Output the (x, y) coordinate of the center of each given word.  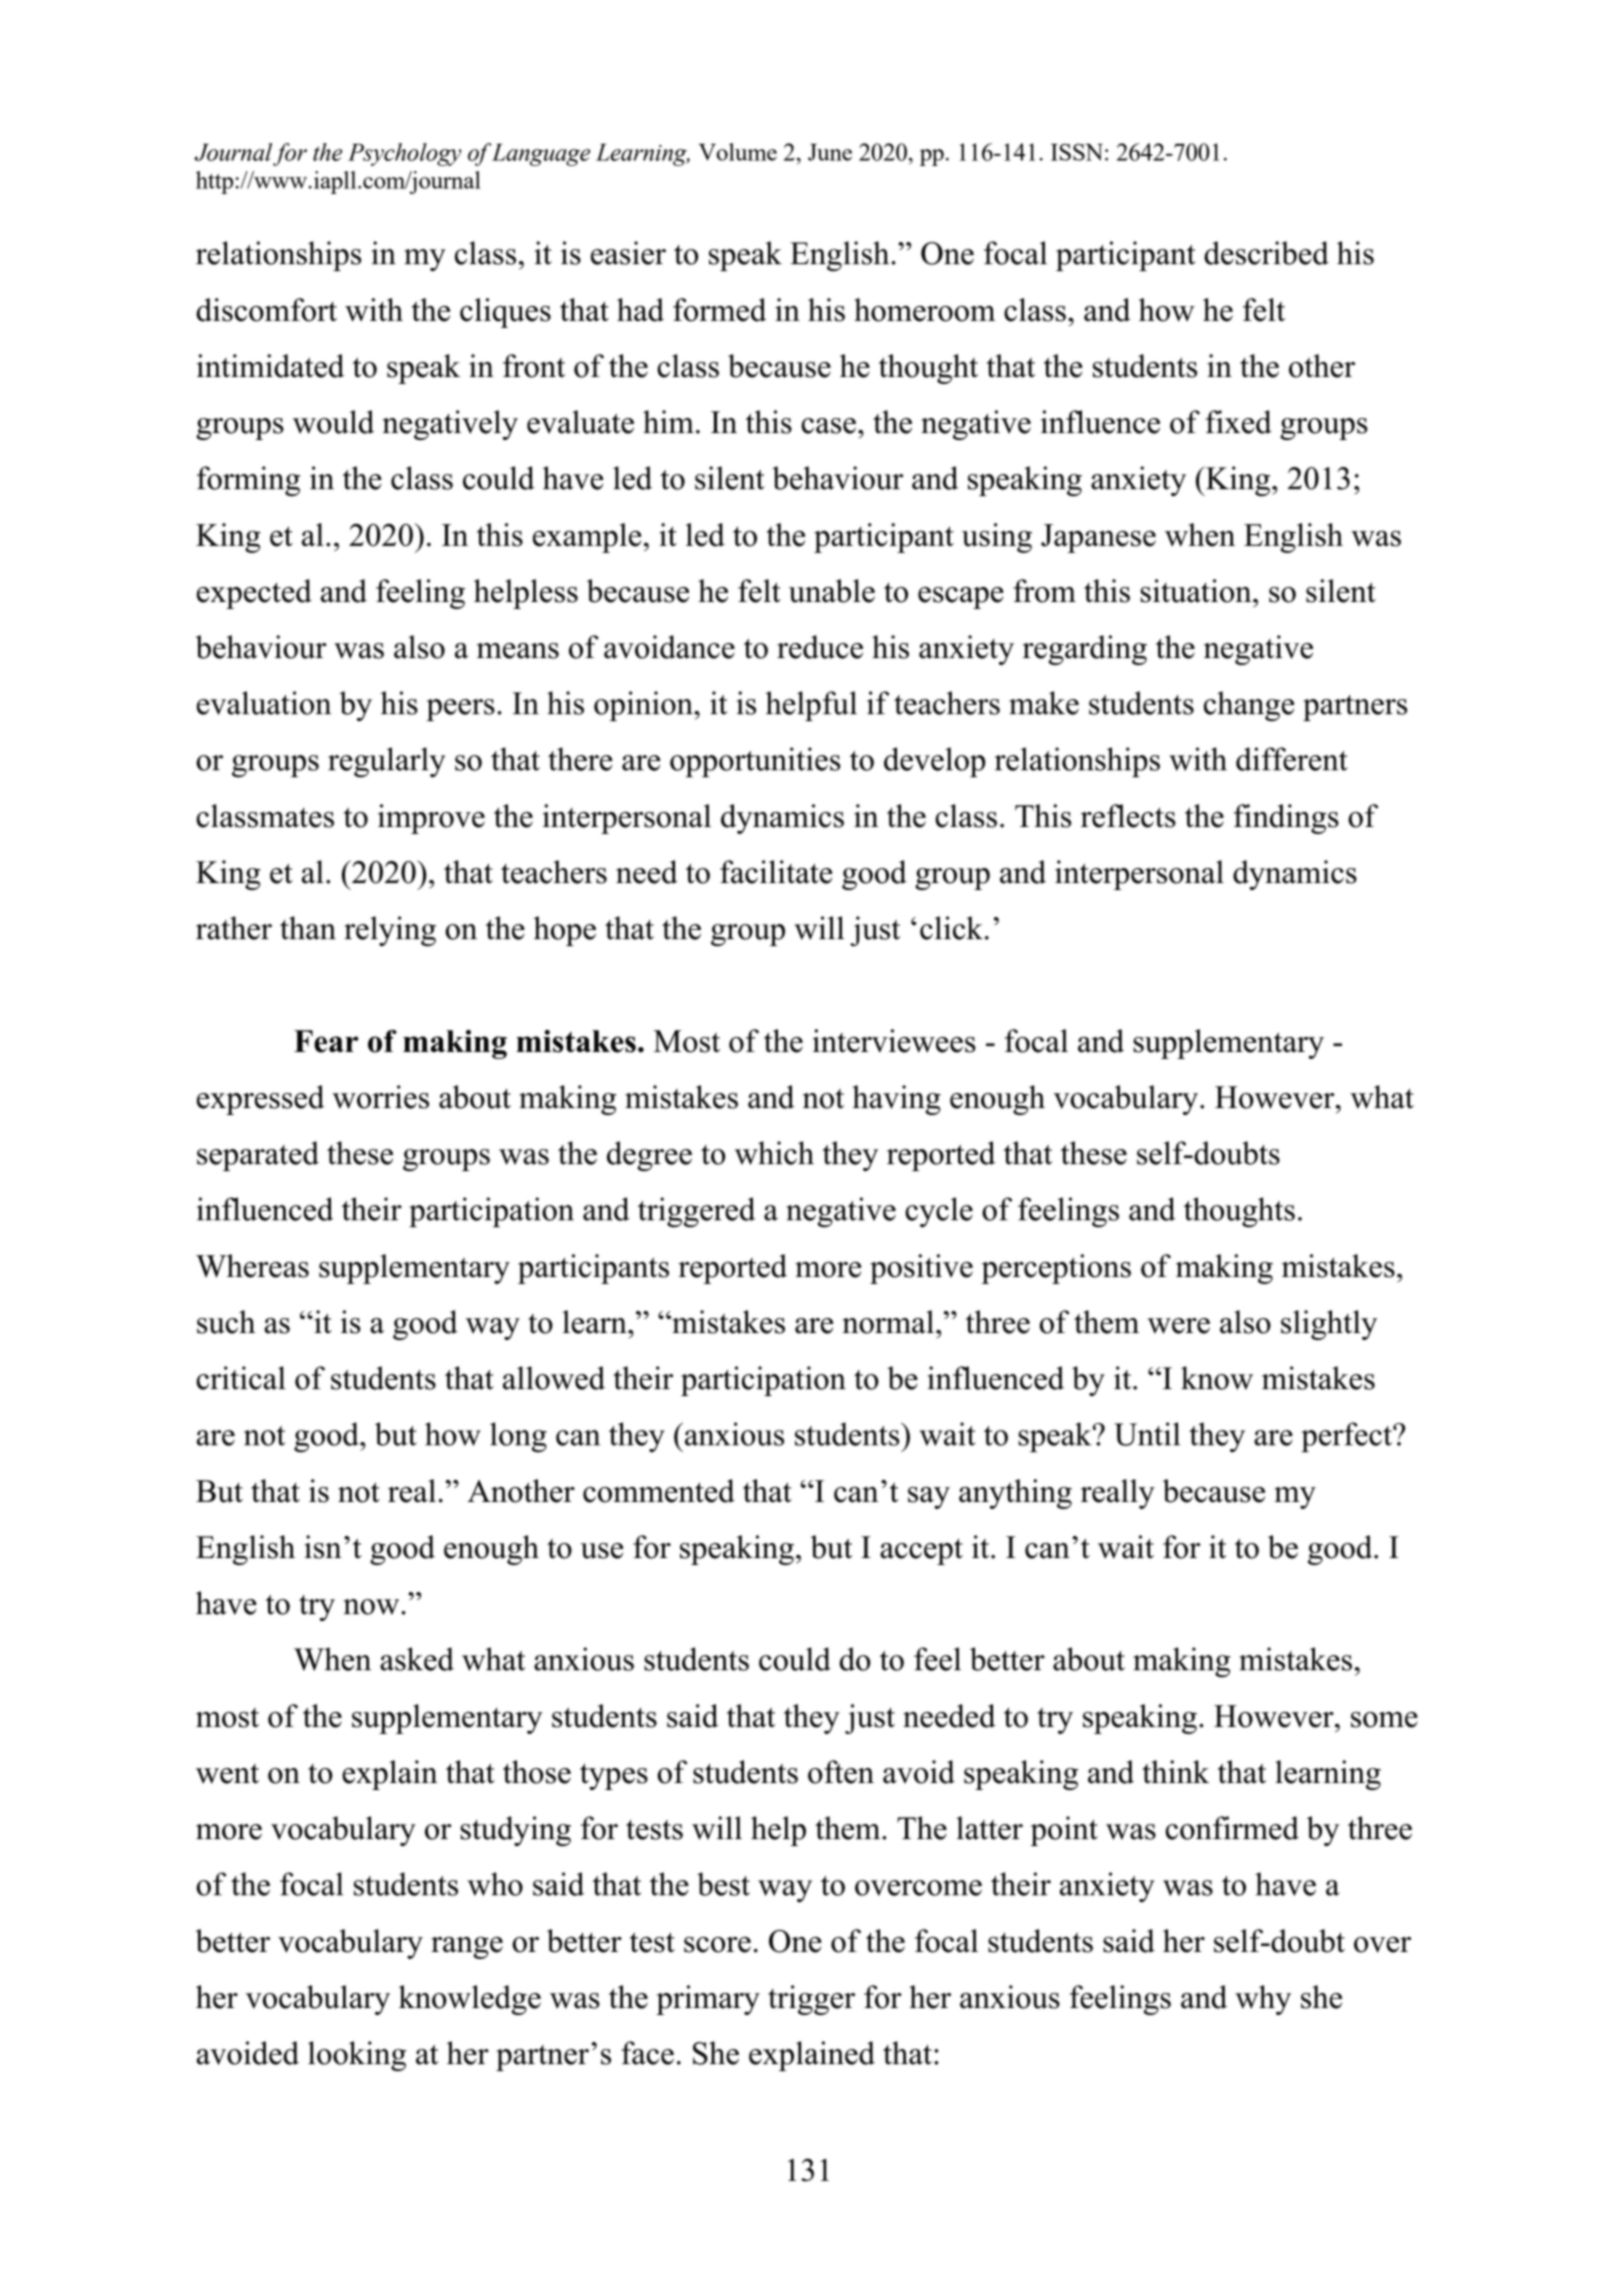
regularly (386, 762)
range (467, 1948)
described (1266, 253)
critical (241, 1378)
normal (888, 1322)
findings (1286, 819)
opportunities (755, 762)
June (830, 152)
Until (1147, 1434)
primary (708, 2000)
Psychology (404, 154)
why (1263, 2000)
